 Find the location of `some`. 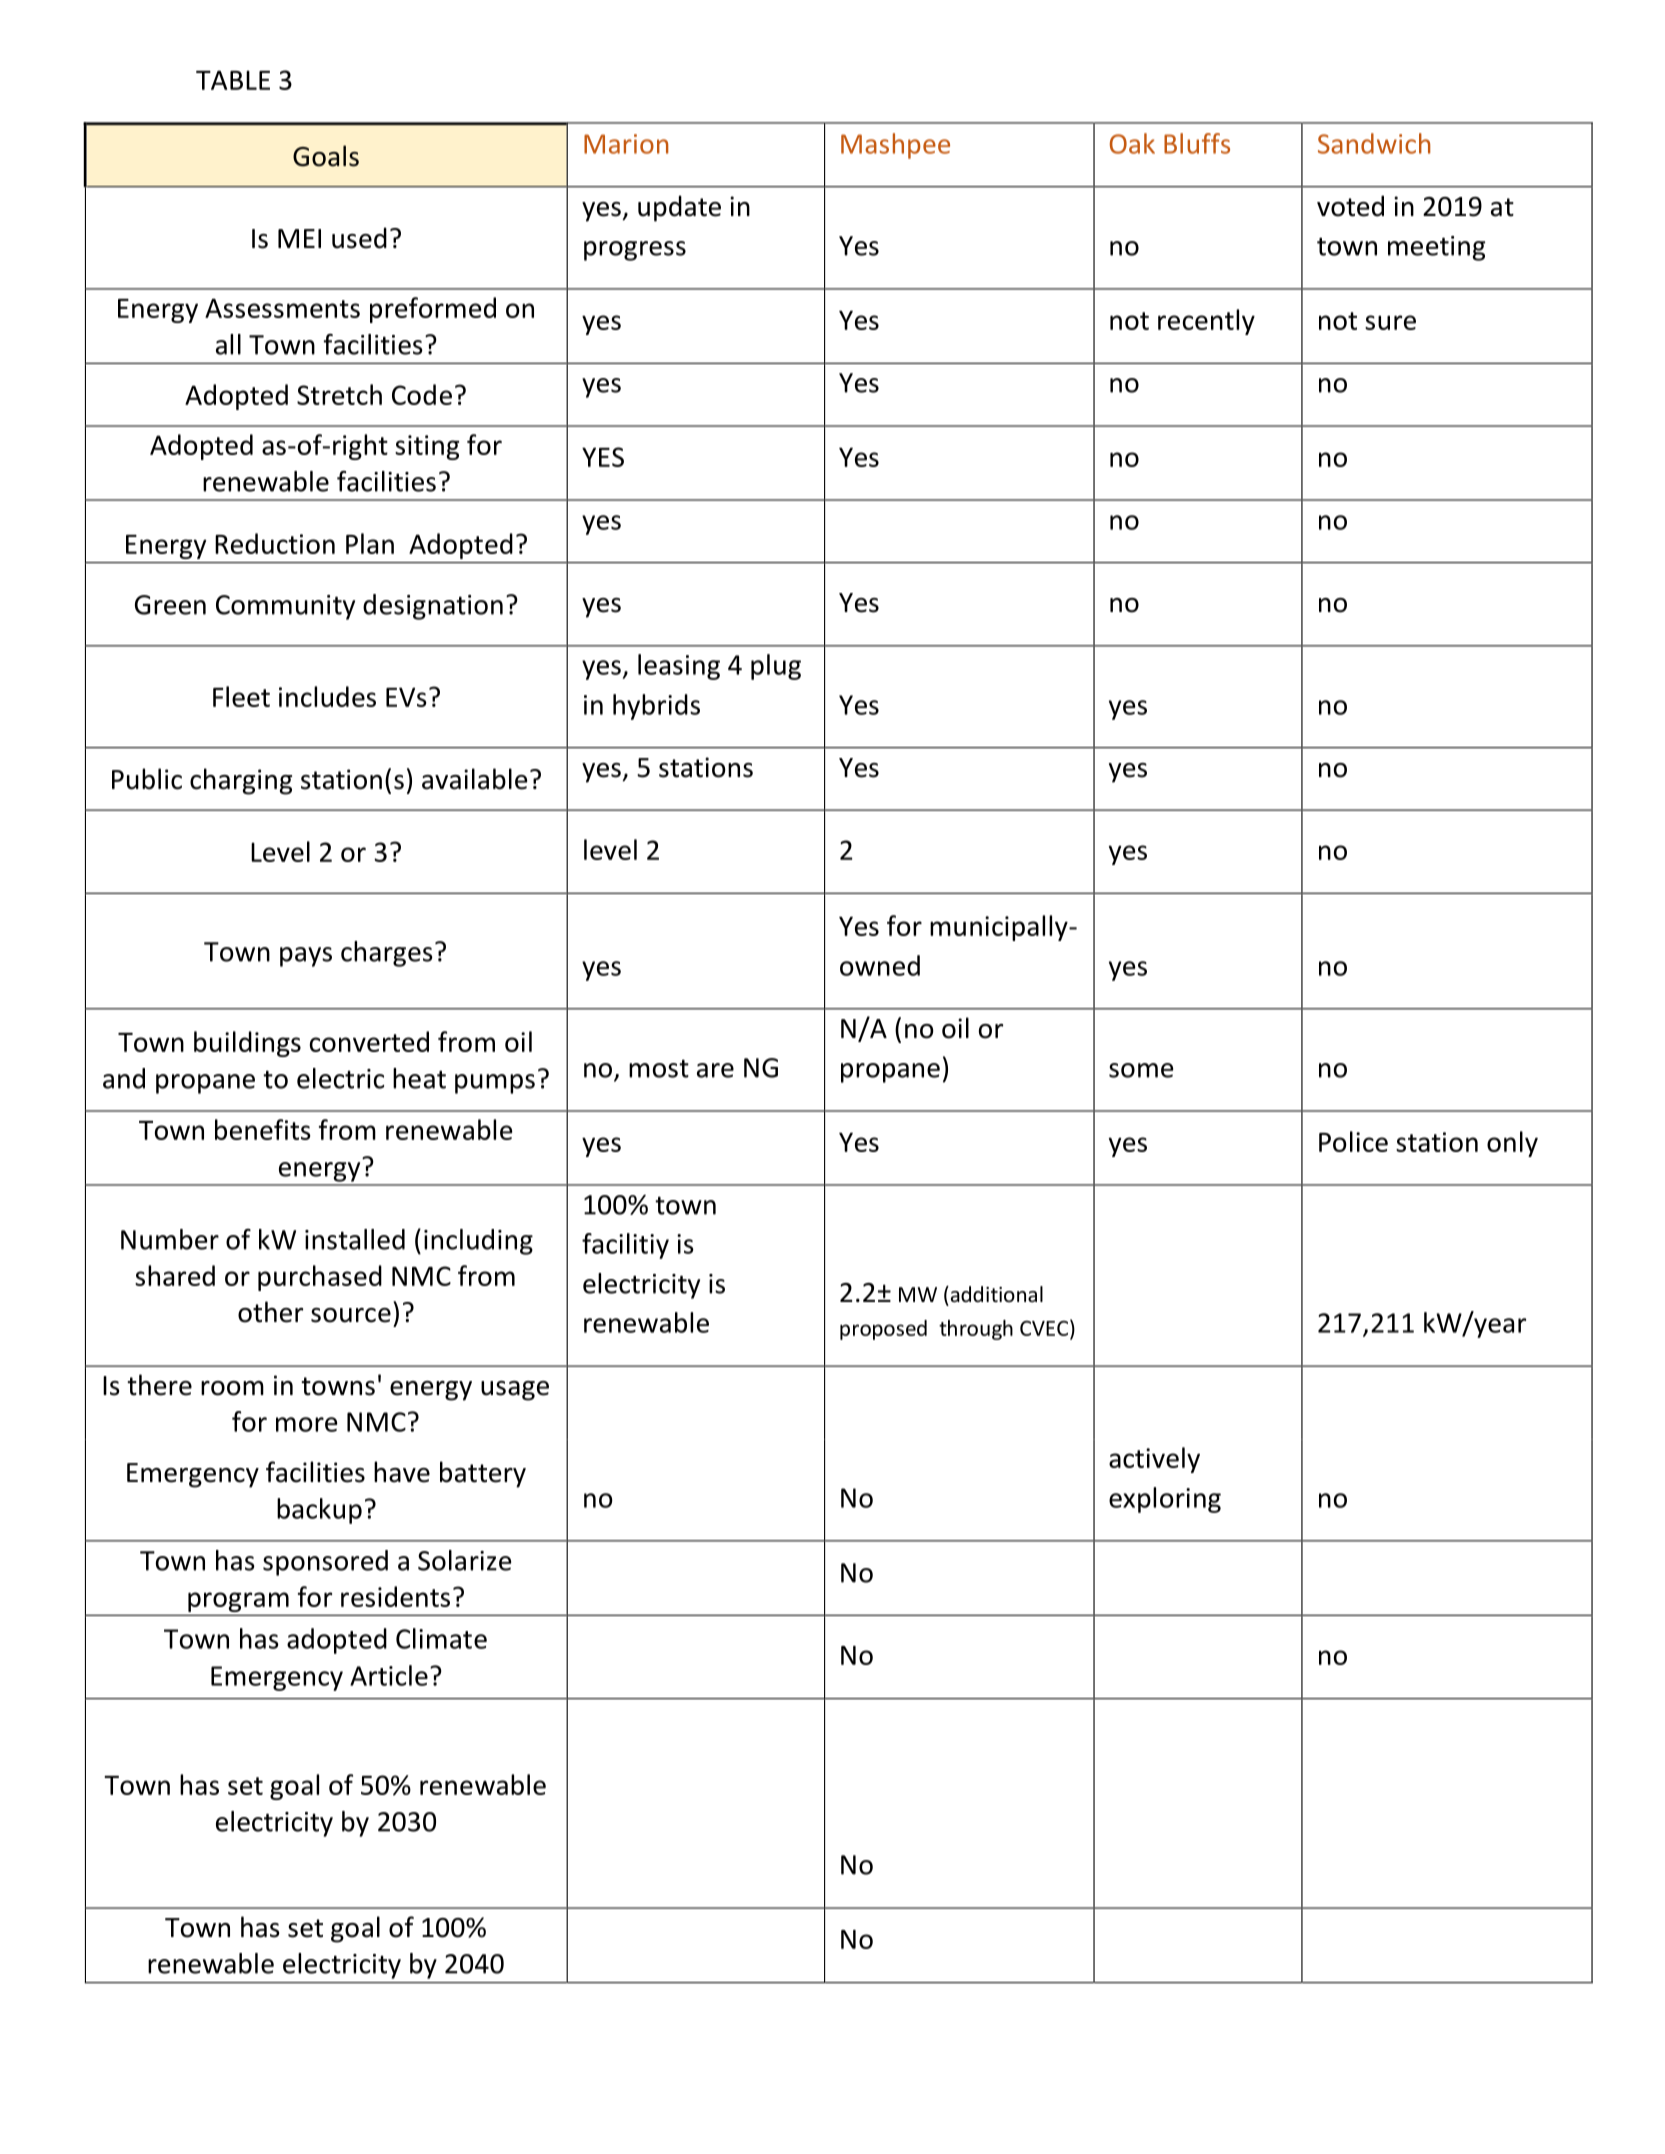

some is located at coordinates (1141, 1070).
